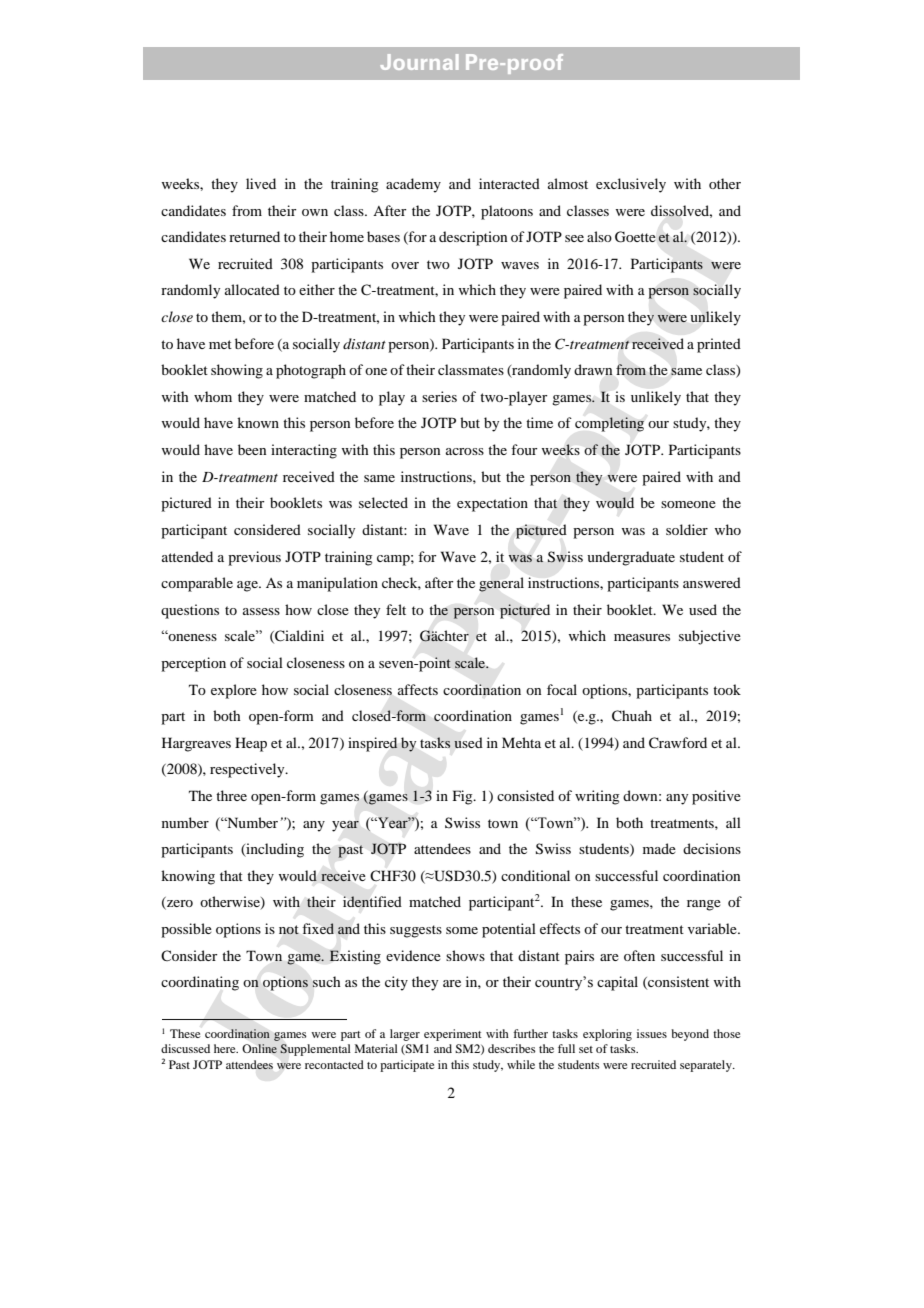 This screenshot has width=924, height=1308. I want to click on been, so click(252, 449).
